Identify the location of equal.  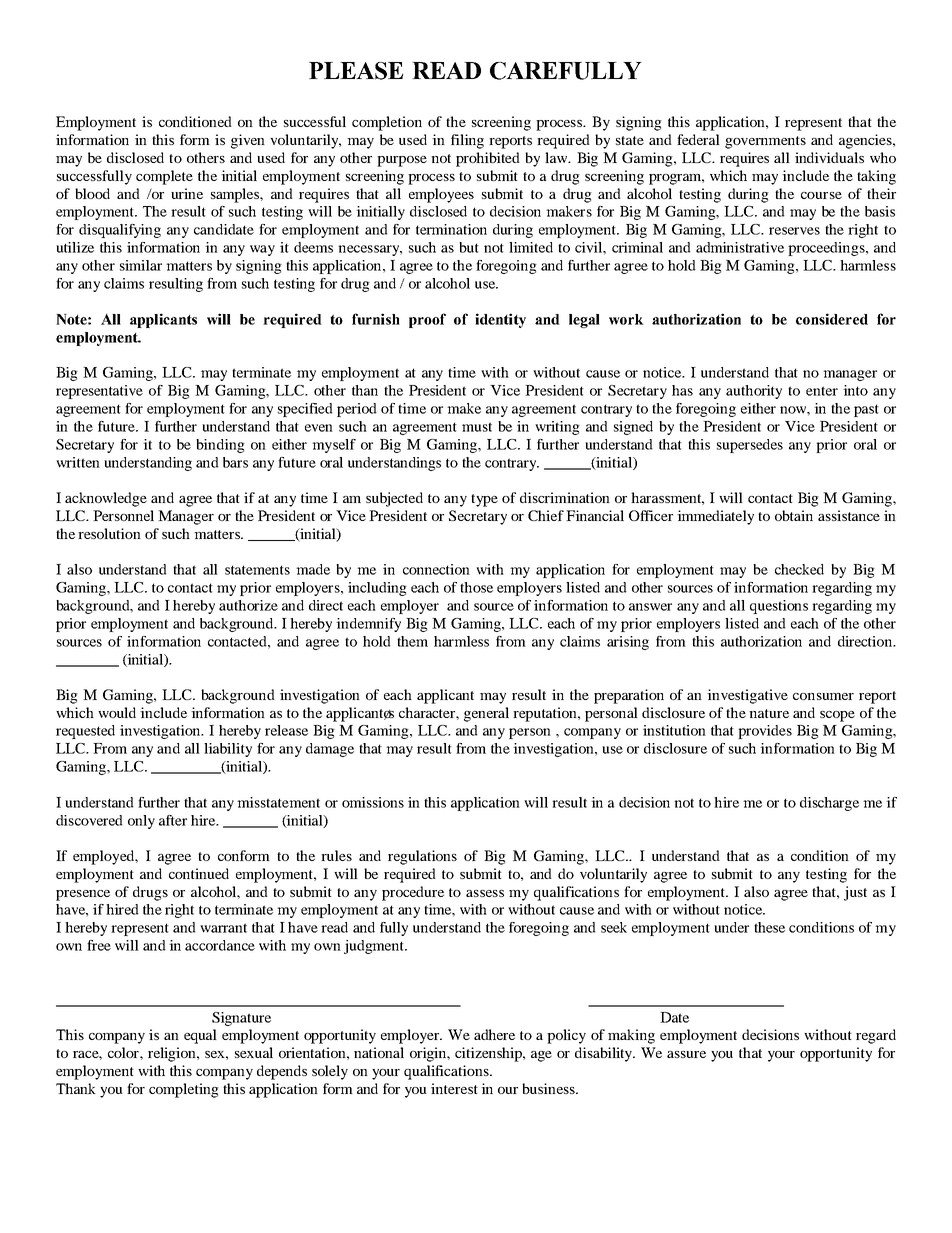
(200, 1036).
